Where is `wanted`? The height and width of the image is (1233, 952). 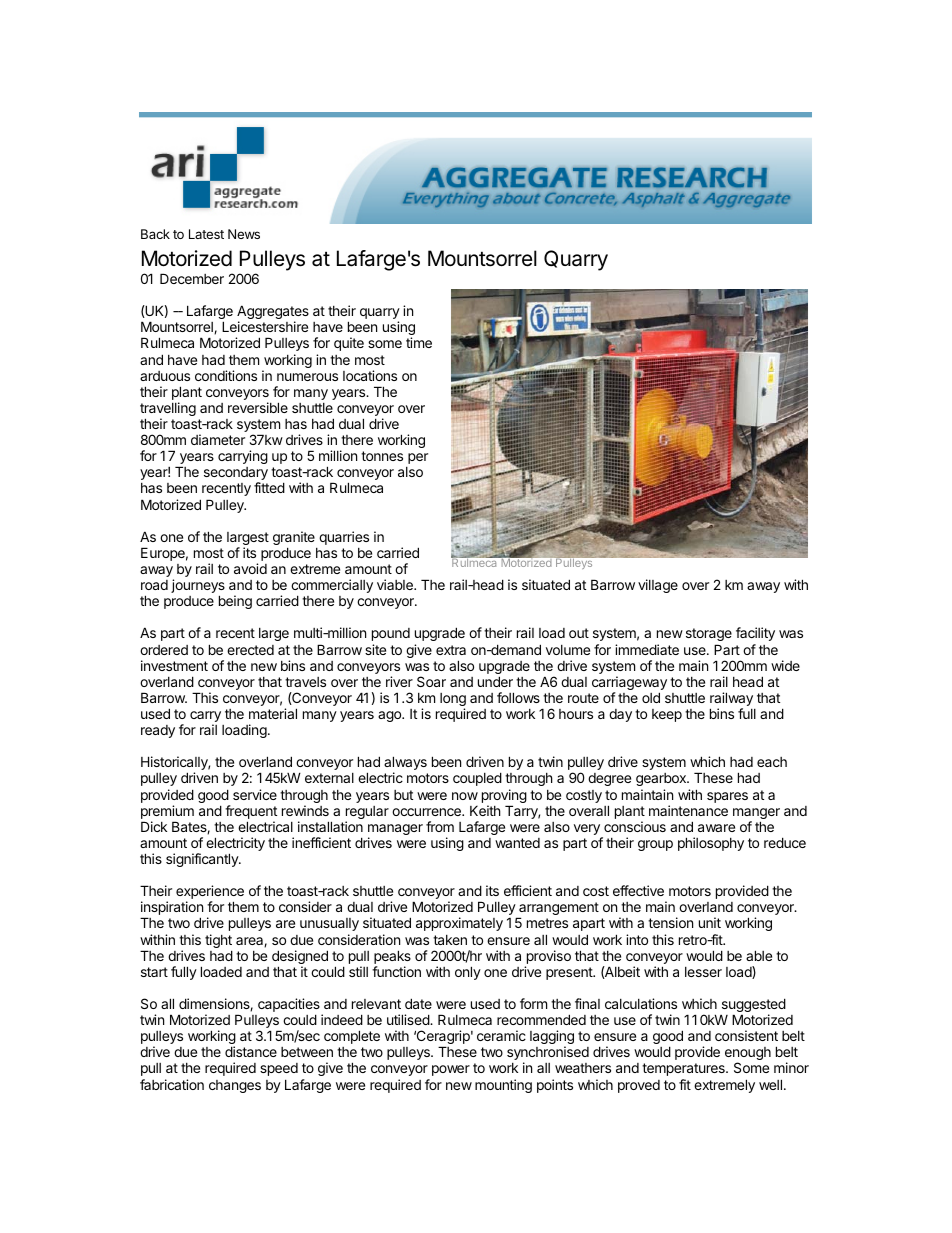
wanted is located at coordinates (517, 843).
